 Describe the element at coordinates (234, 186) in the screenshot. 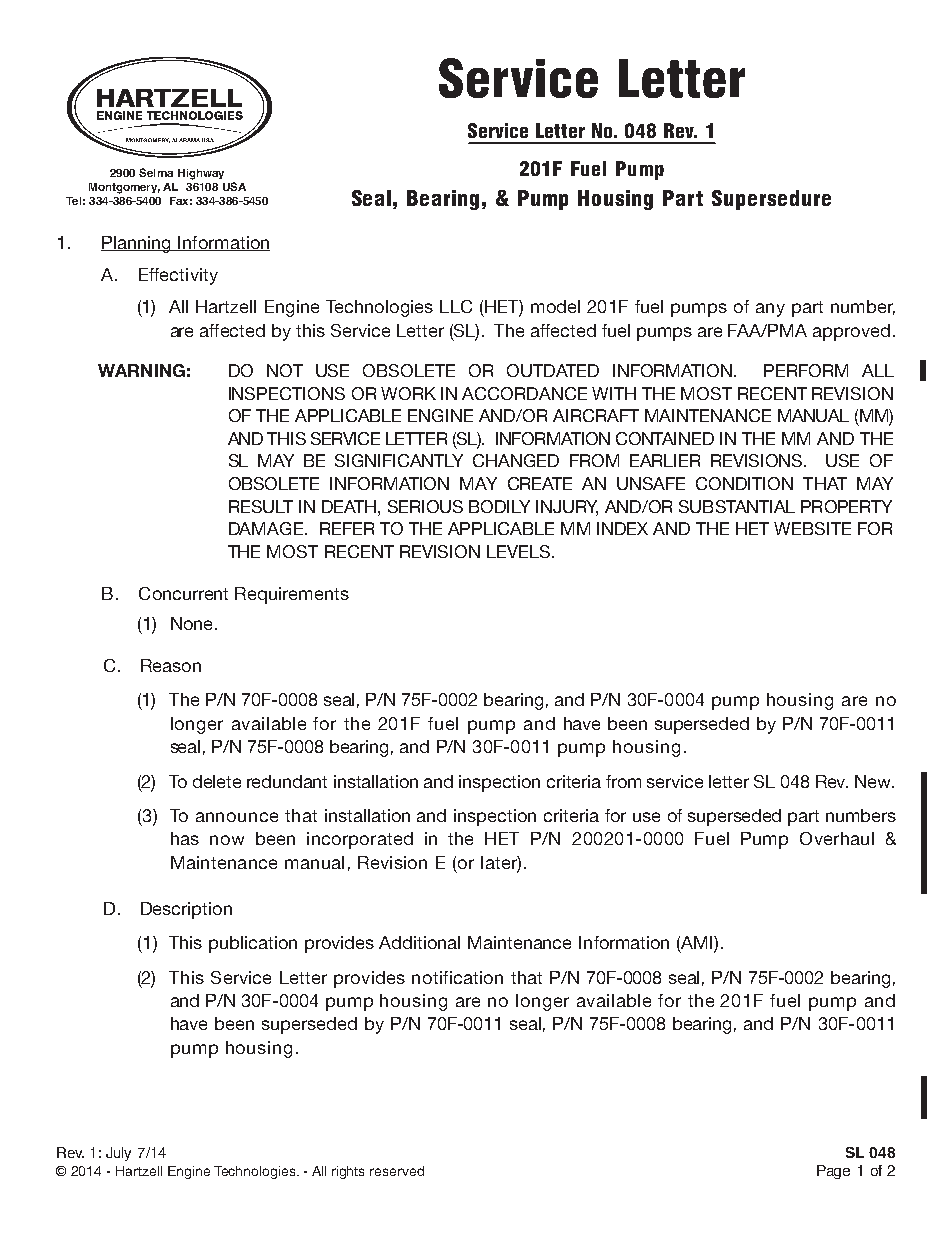

I see `USA` at that location.
